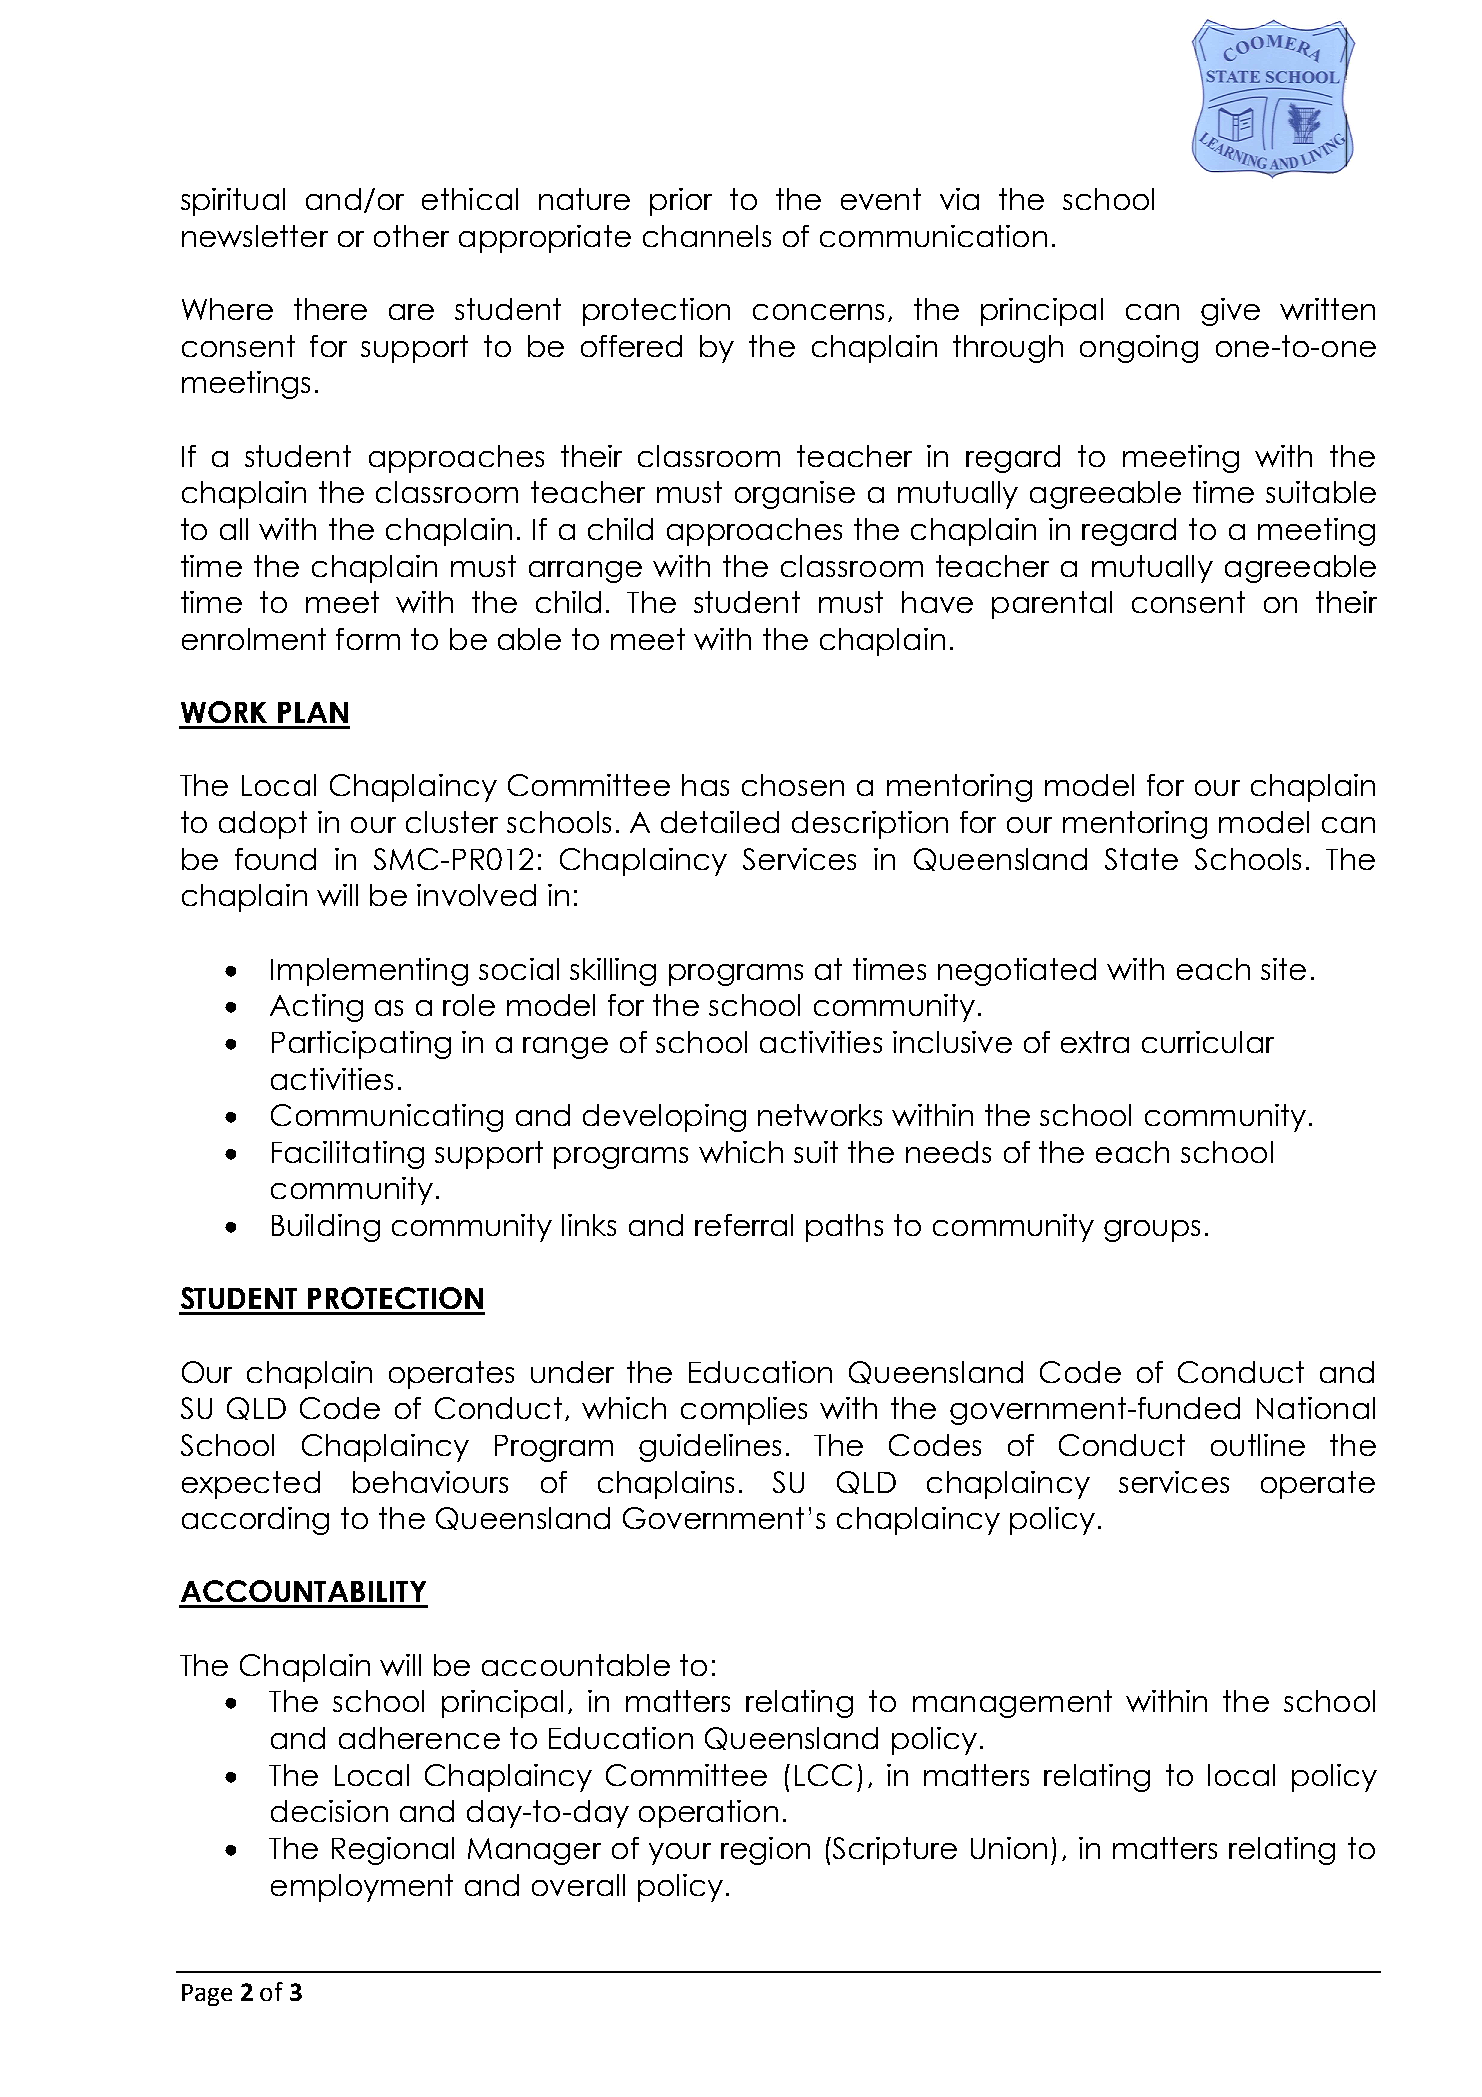  I want to click on give, so click(1230, 312).
